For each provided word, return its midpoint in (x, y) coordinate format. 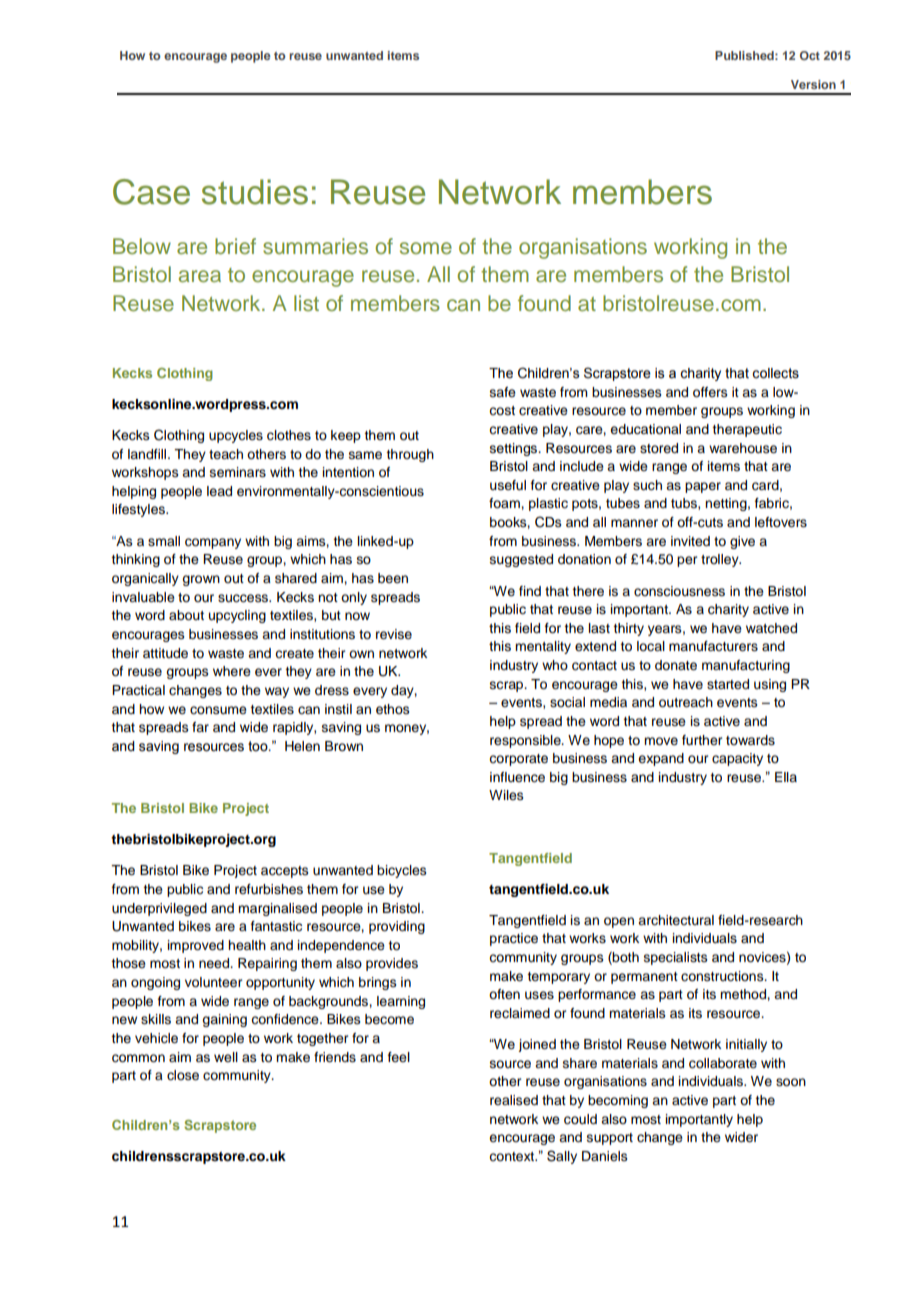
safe (503, 392)
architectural (676, 920)
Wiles (506, 795)
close (183, 1075)
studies (255, 192)
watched (771, 628)
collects (775, 373)
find (530, 591)
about (186, 615)
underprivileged (159, 909)
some (426, 248)
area (200, 276)
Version (813, 84)
